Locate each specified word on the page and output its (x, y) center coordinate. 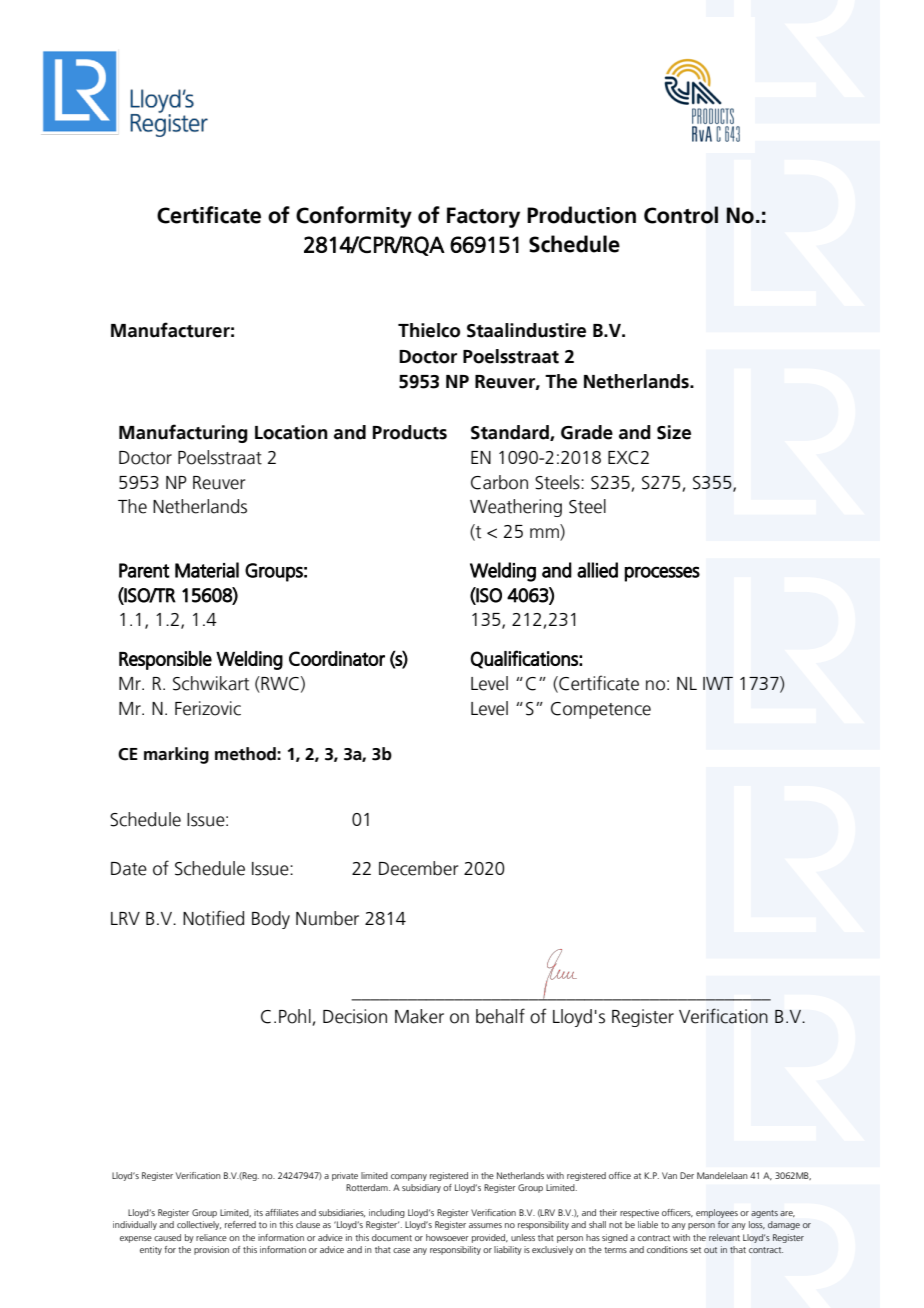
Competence (601, 710)
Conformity (354, 217)
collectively (199, 1225)
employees (717, 1213)
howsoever (447, 1237)
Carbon (499, 482)
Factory (483, 217)
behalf (500, 1016)
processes (662, 574)
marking (176, 755)
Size (674, 432)
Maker (419, 1016)
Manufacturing (183, 433)
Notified (213, 918)
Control (681, 215)
